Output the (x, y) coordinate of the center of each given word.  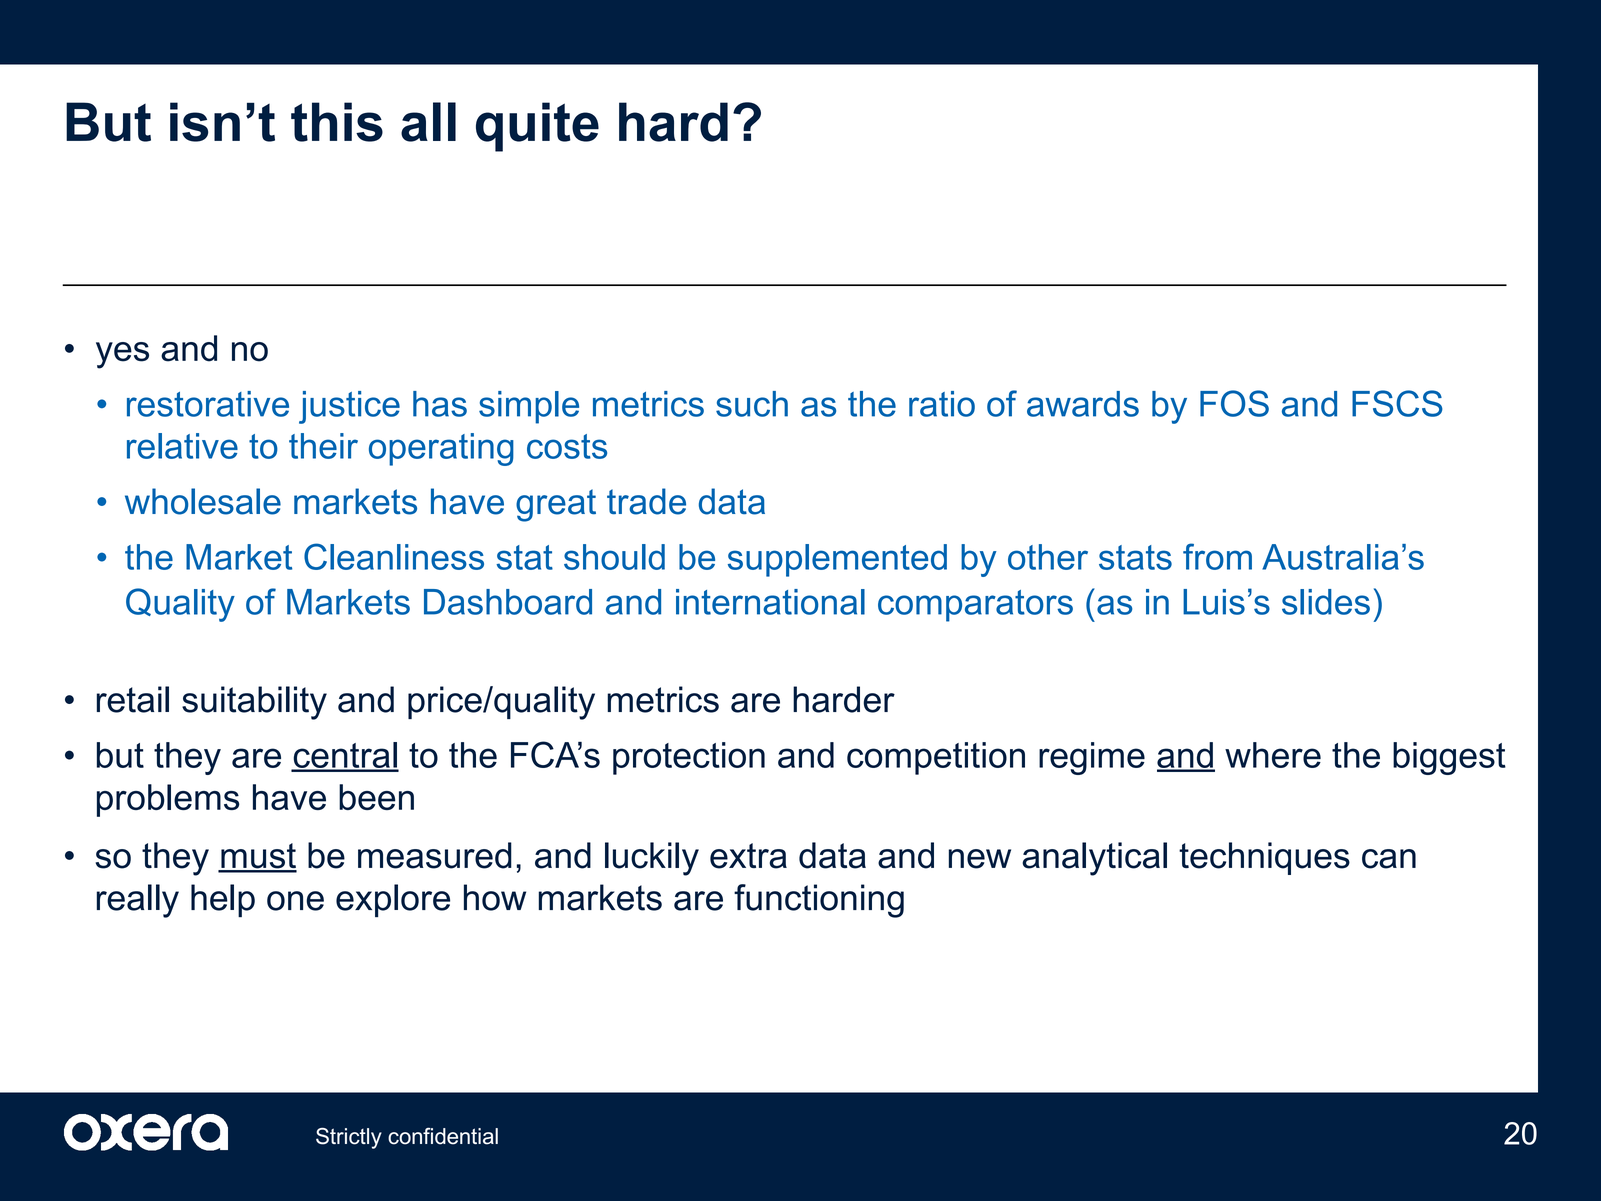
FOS (1234, 403)
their (323, 446)
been (376, 797)
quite (537, 127)
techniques (1264, 858)
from (1217, 556)
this (337, 122)
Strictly (349, 1138)
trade (646, 501)
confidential (443, 1136)
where (1273, 755)
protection (689, 758)
